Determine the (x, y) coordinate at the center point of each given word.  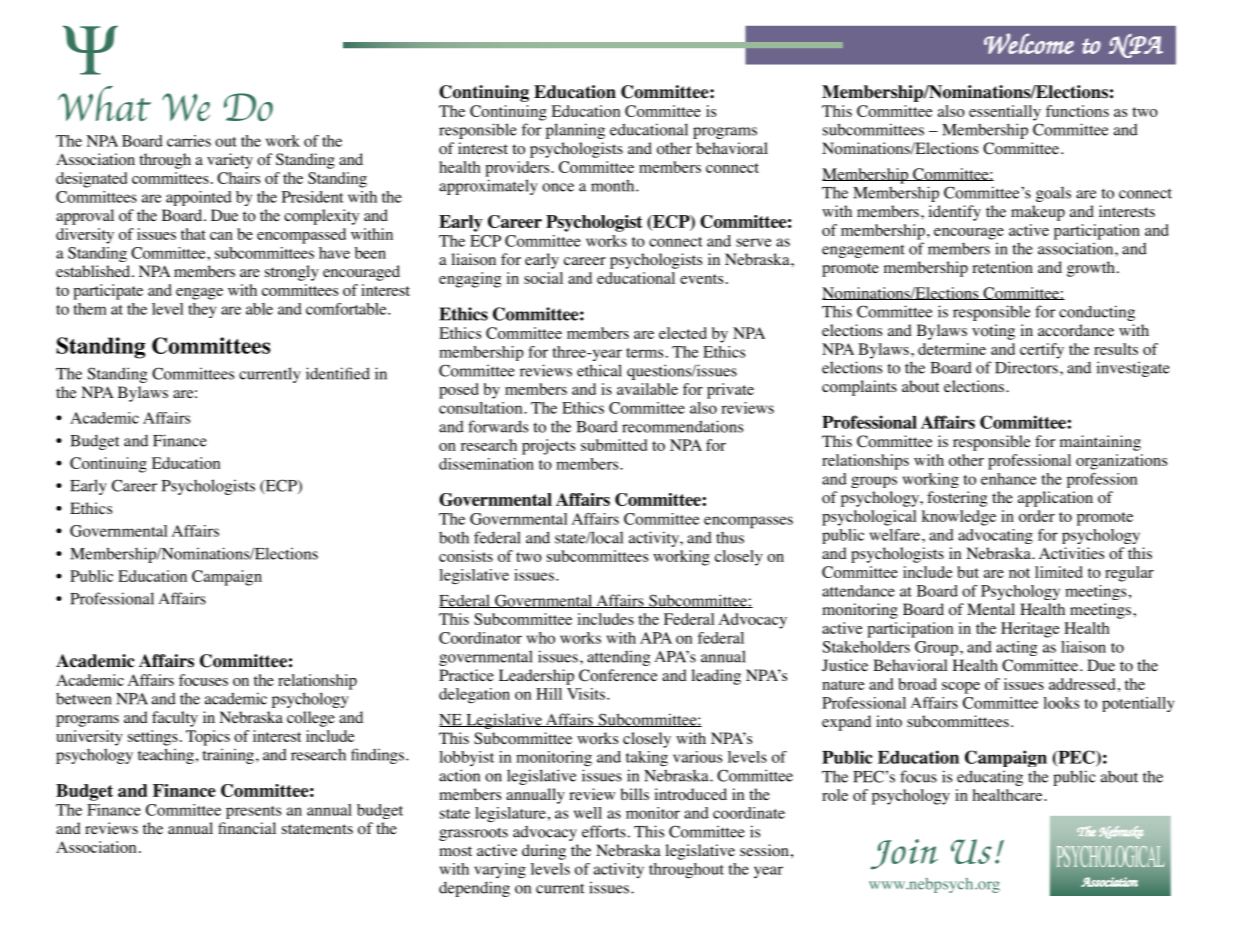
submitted (614, 445)
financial (247, 828)
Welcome (1029, 43)
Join (904, 854)
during (544, 852)
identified (338, 373)
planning (575, 131)
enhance (1008, 479)
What (104, 103)
